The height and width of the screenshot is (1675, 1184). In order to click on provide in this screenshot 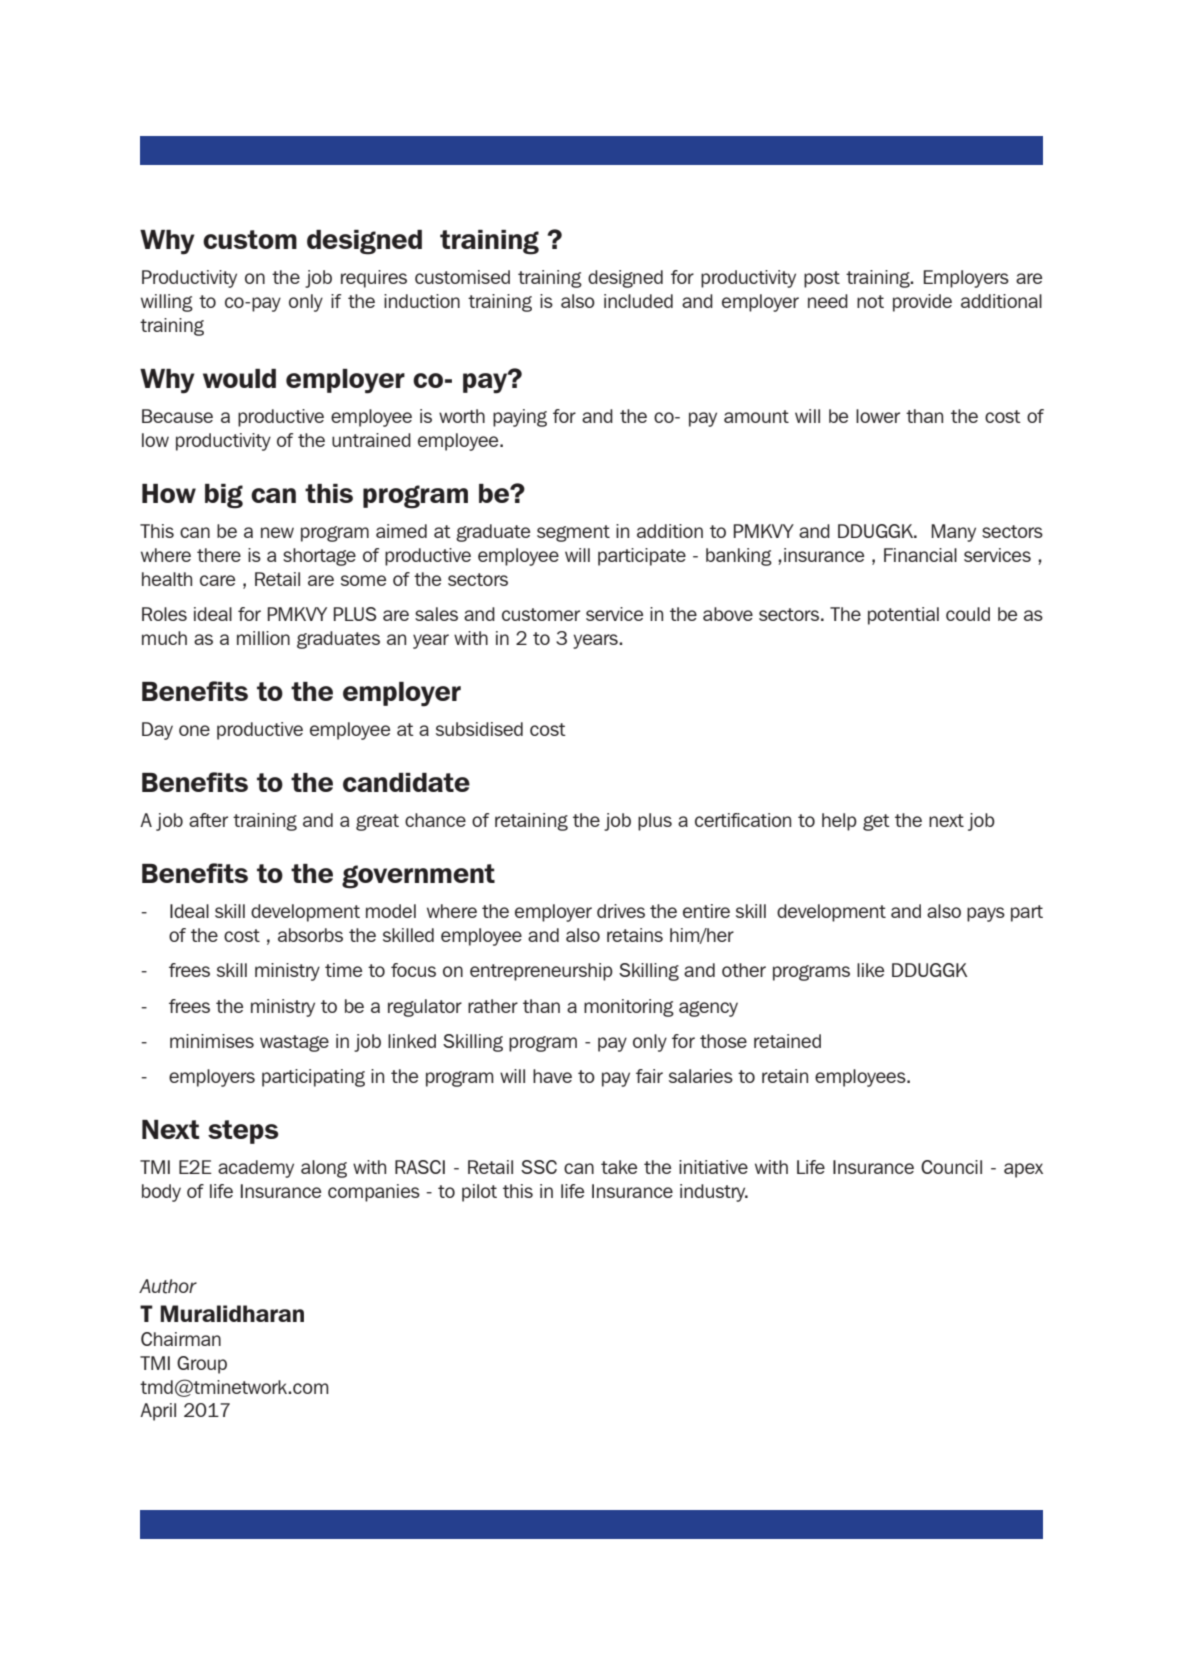, I will do `click(922, 303)`.
